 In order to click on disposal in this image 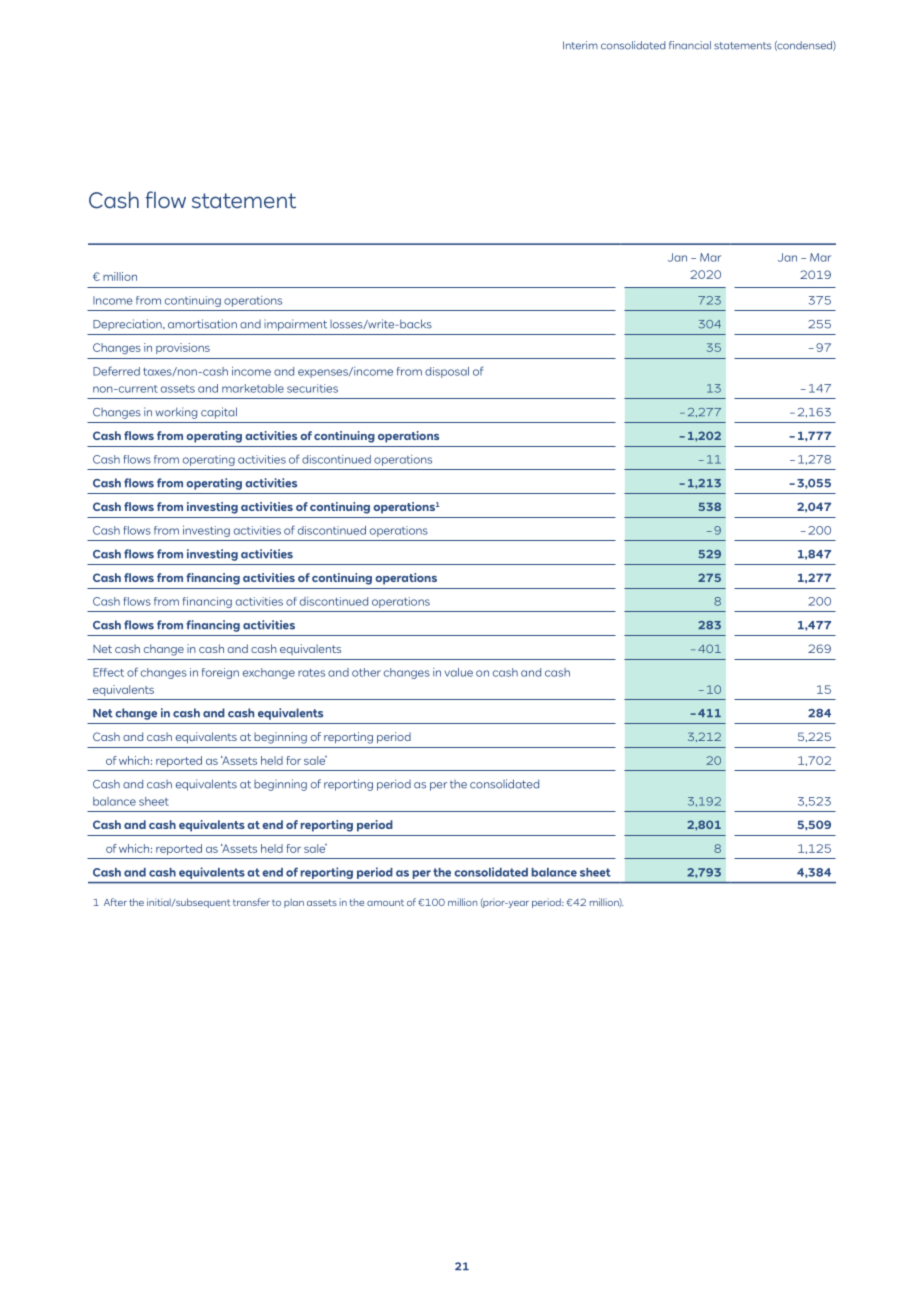, I will do `click(447, 372)`.
